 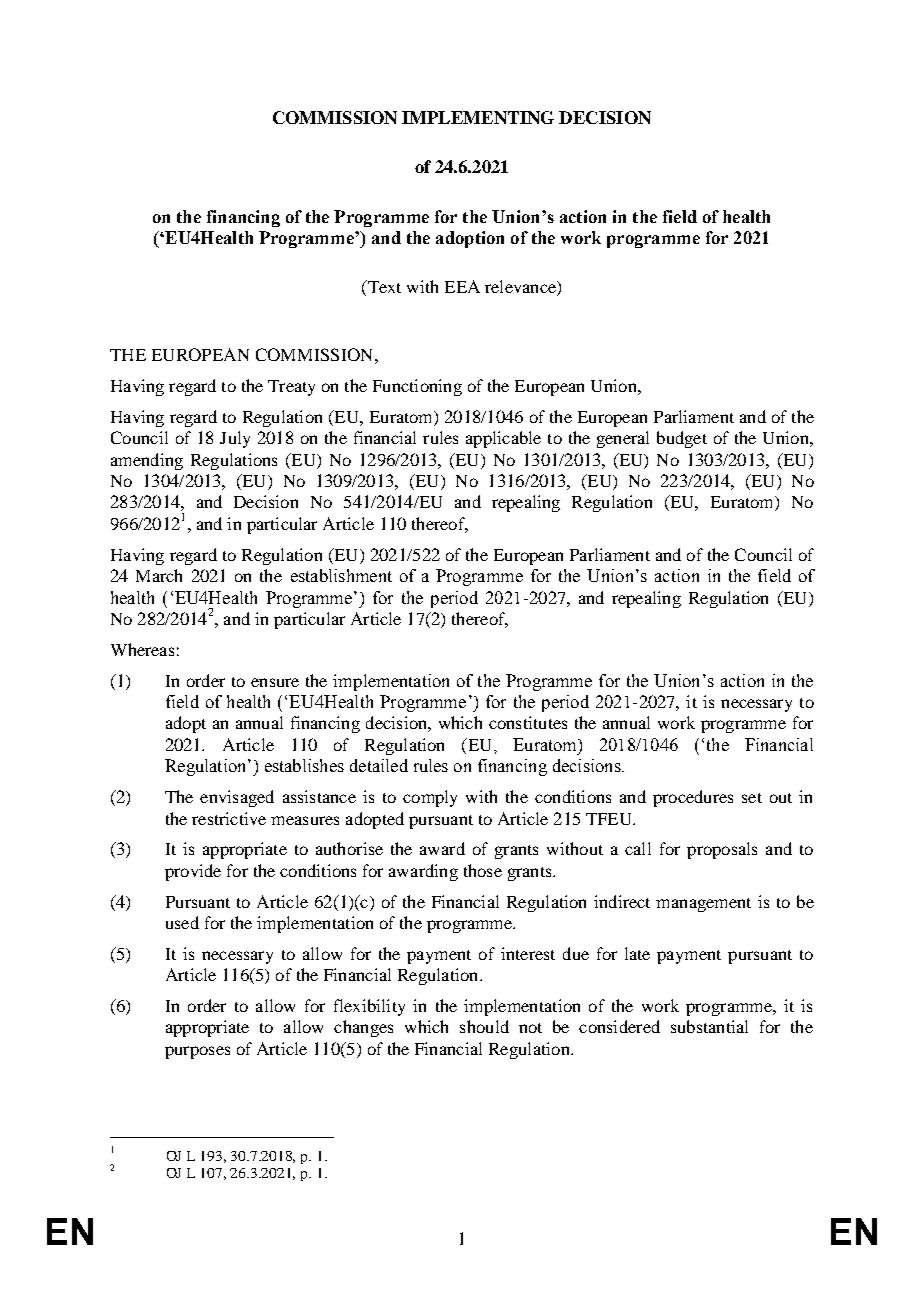 What do you see at coordinates (383, 288) in the screenshot?
I see `Text` at bounding box center [383, 288].
